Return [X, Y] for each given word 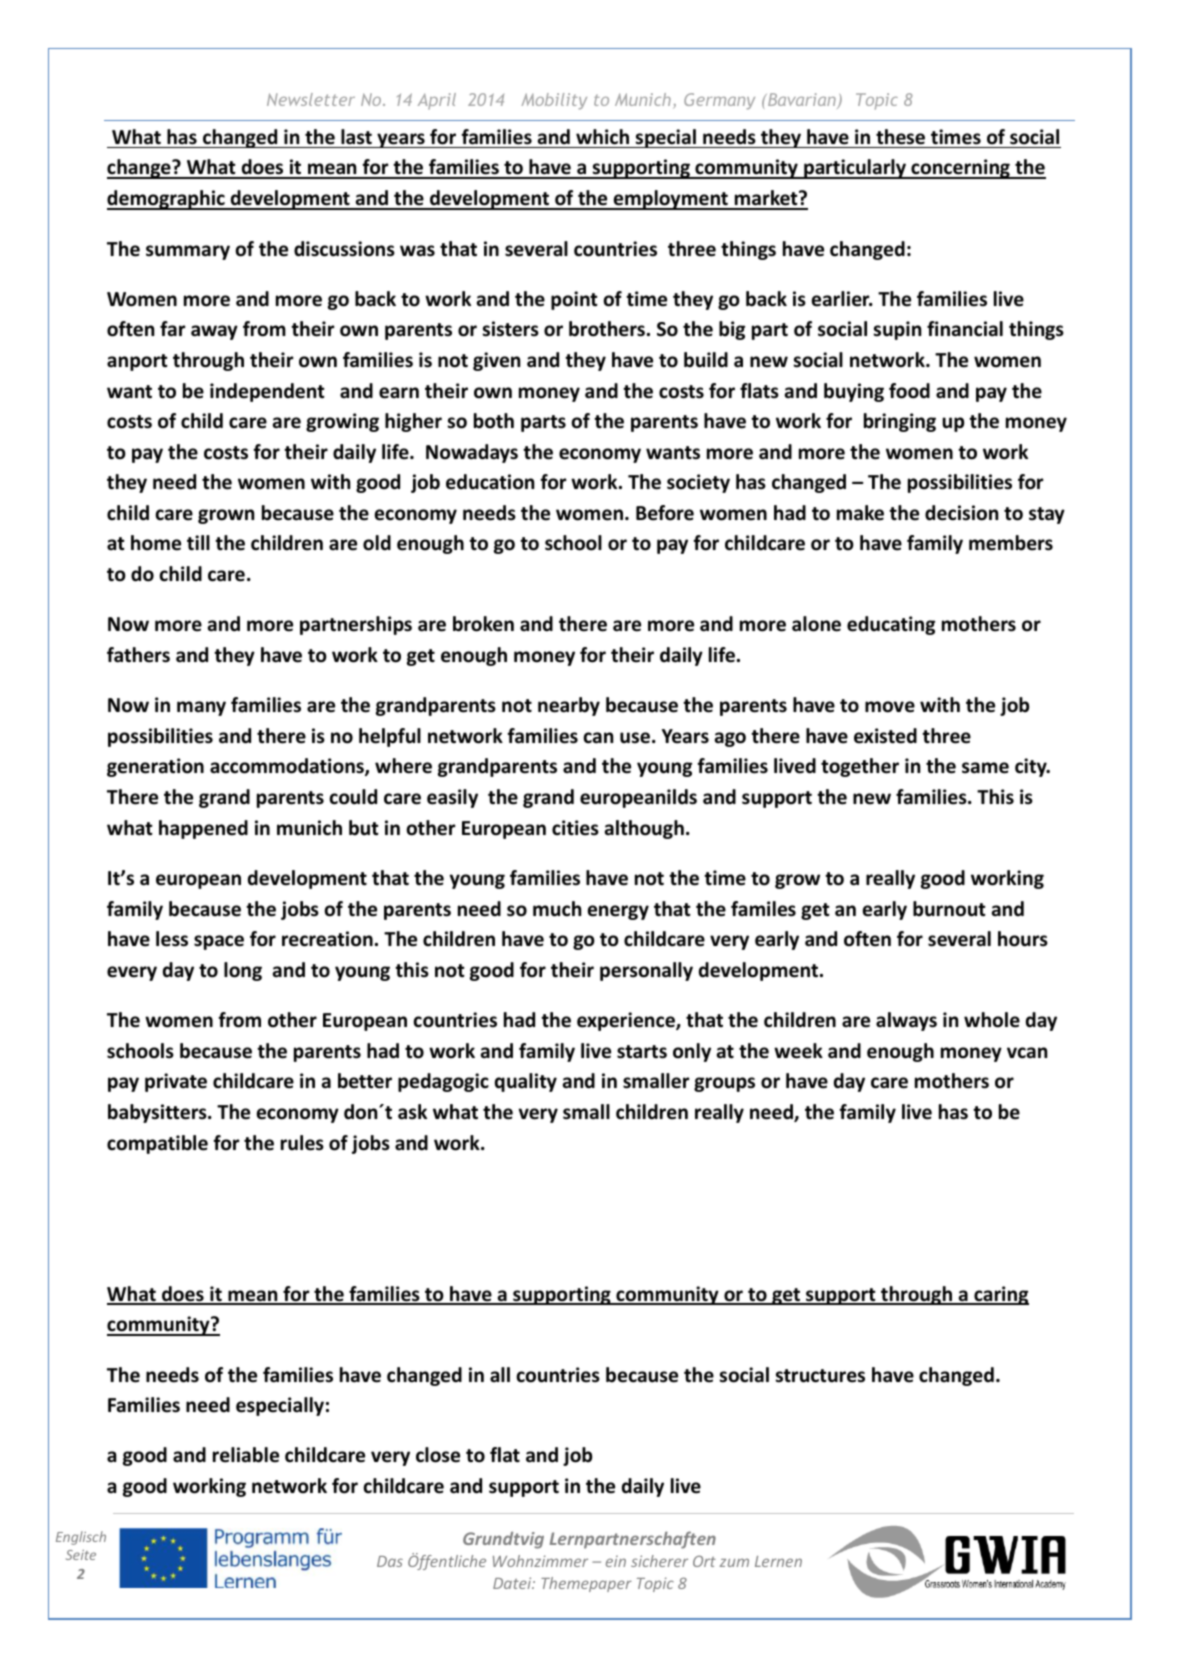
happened [203, 829]
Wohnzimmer [540, 1561]
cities [575, 828]
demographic [167, 200]
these [900, 137]
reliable [246, 1455]
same [985, 768]
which [602, 137]
